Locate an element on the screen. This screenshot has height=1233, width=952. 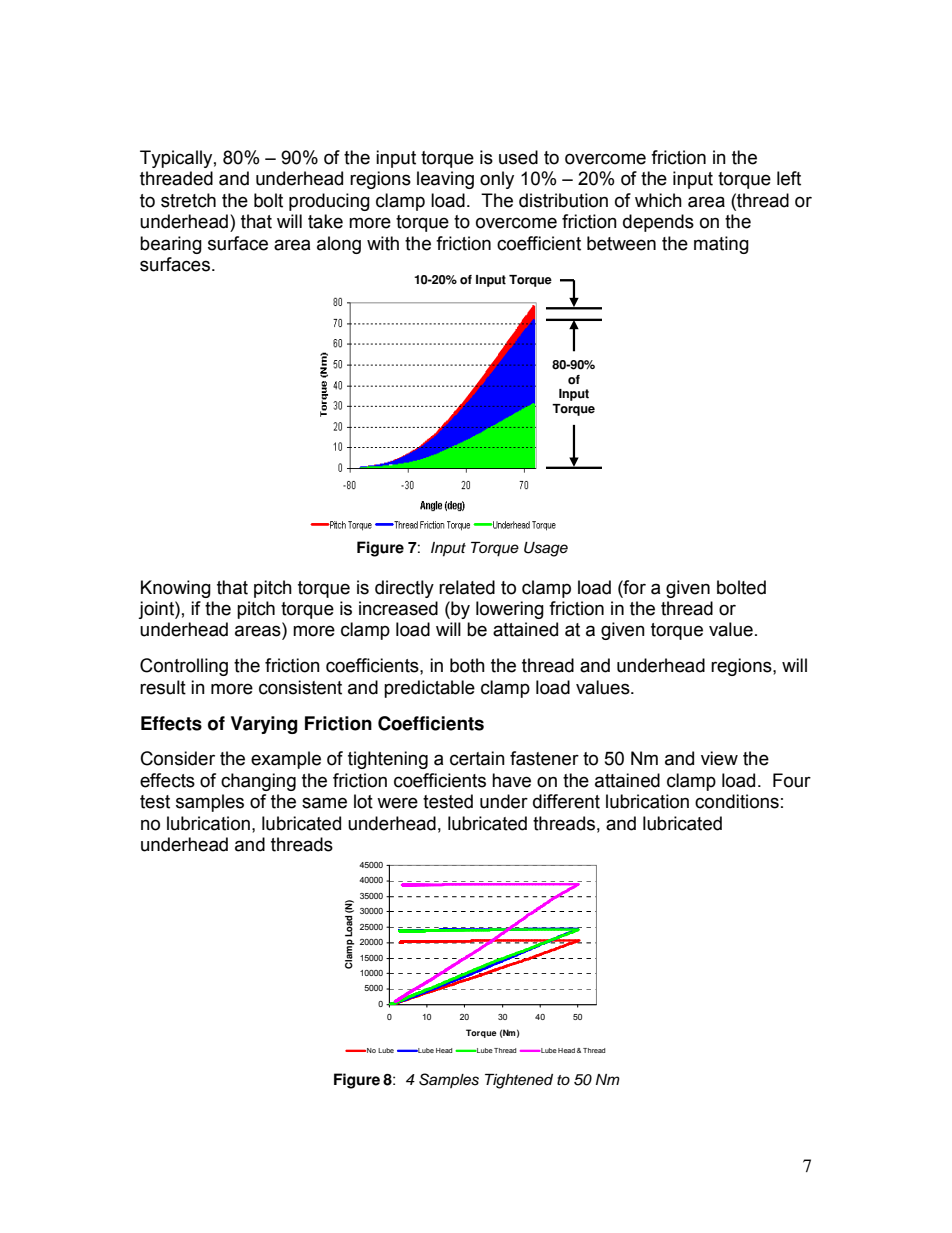
only is located at coordinates (497, 180).
